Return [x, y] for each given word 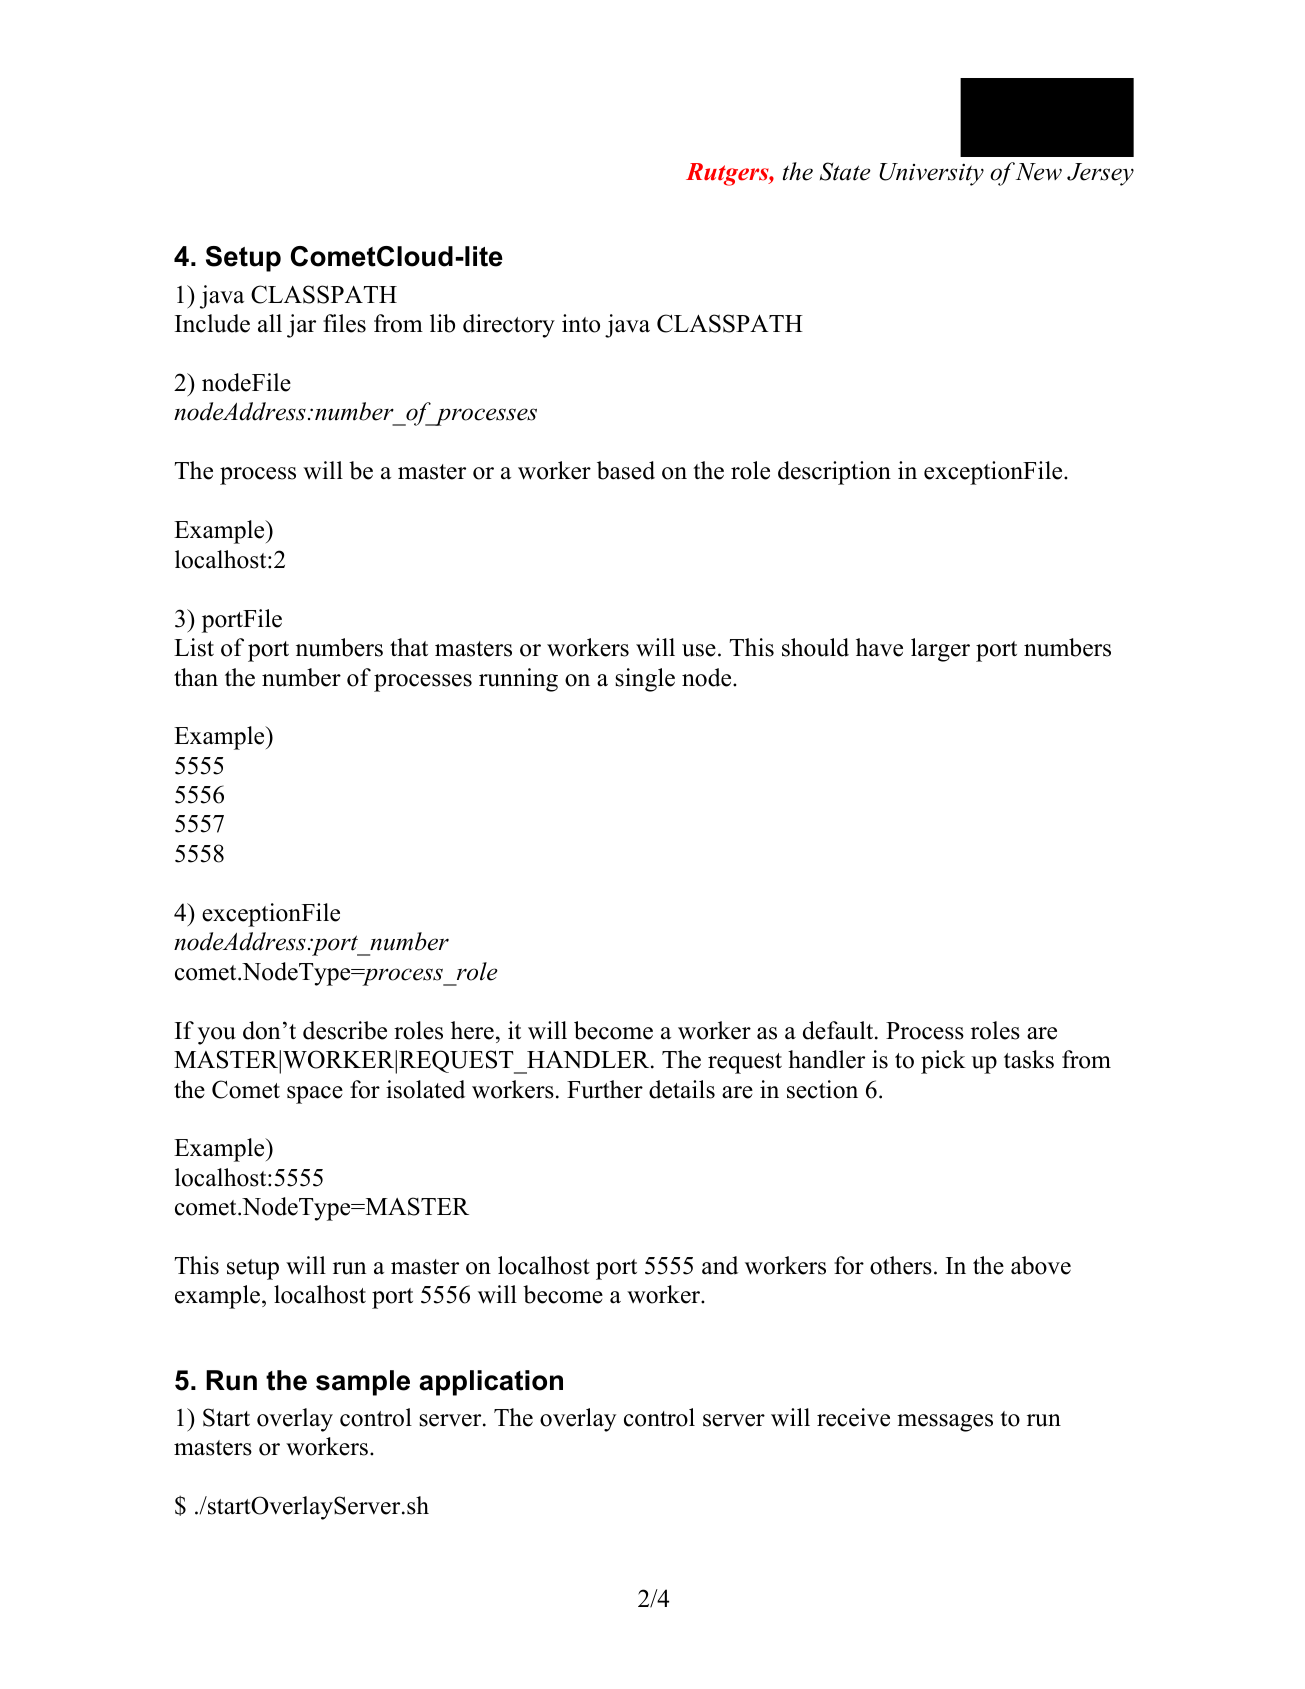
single [645, 680]
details [682, 1089]
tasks [1029, 1059]
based [626, 470]
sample [363, 1383]
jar [301, 326]
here [472, 1030]
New [1039, 172]
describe [345, 1030]
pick [943, 1062]
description [834, 473]
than [196, 677]
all [270, 323]
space [315, 1095]
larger [940, 650]
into [581, 323]
